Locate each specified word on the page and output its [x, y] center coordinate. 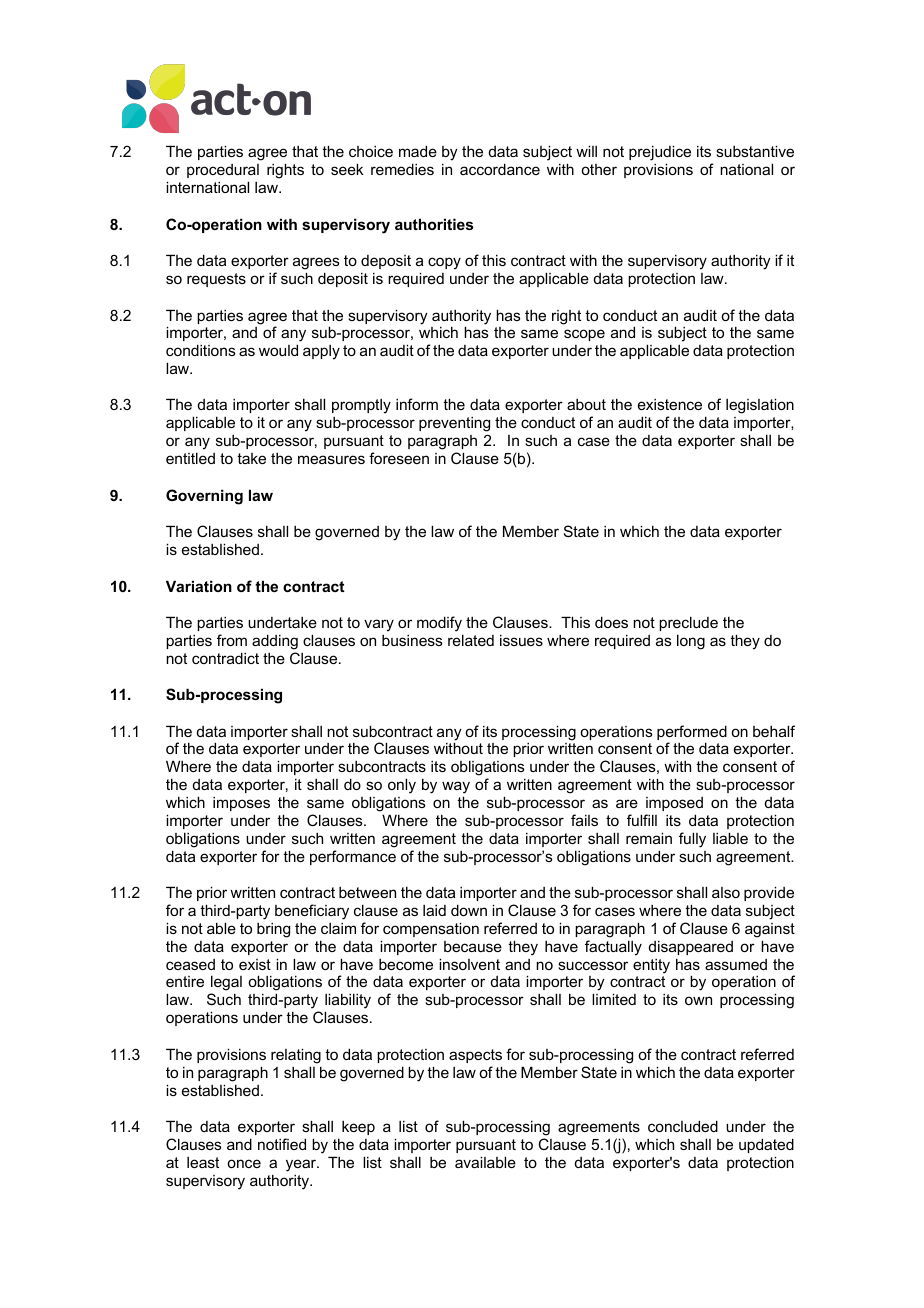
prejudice [660, 153]
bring [273, 930]
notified [282, 1144]
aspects [475, 1056]
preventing [454, 424]
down [469, 910]
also [726, 892]
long [691, 642]
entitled [190, 458]
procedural [223, 171]
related [471, 640]
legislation [760, 406]
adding [275, 642]
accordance [500, 169]
